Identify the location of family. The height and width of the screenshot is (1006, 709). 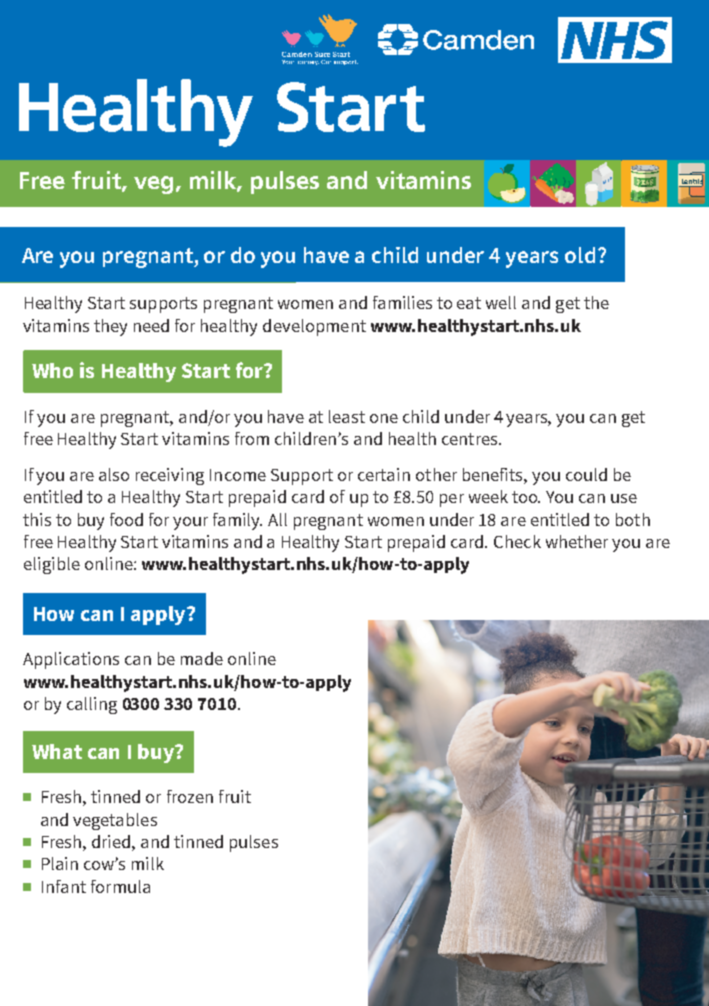
(237, 521).
